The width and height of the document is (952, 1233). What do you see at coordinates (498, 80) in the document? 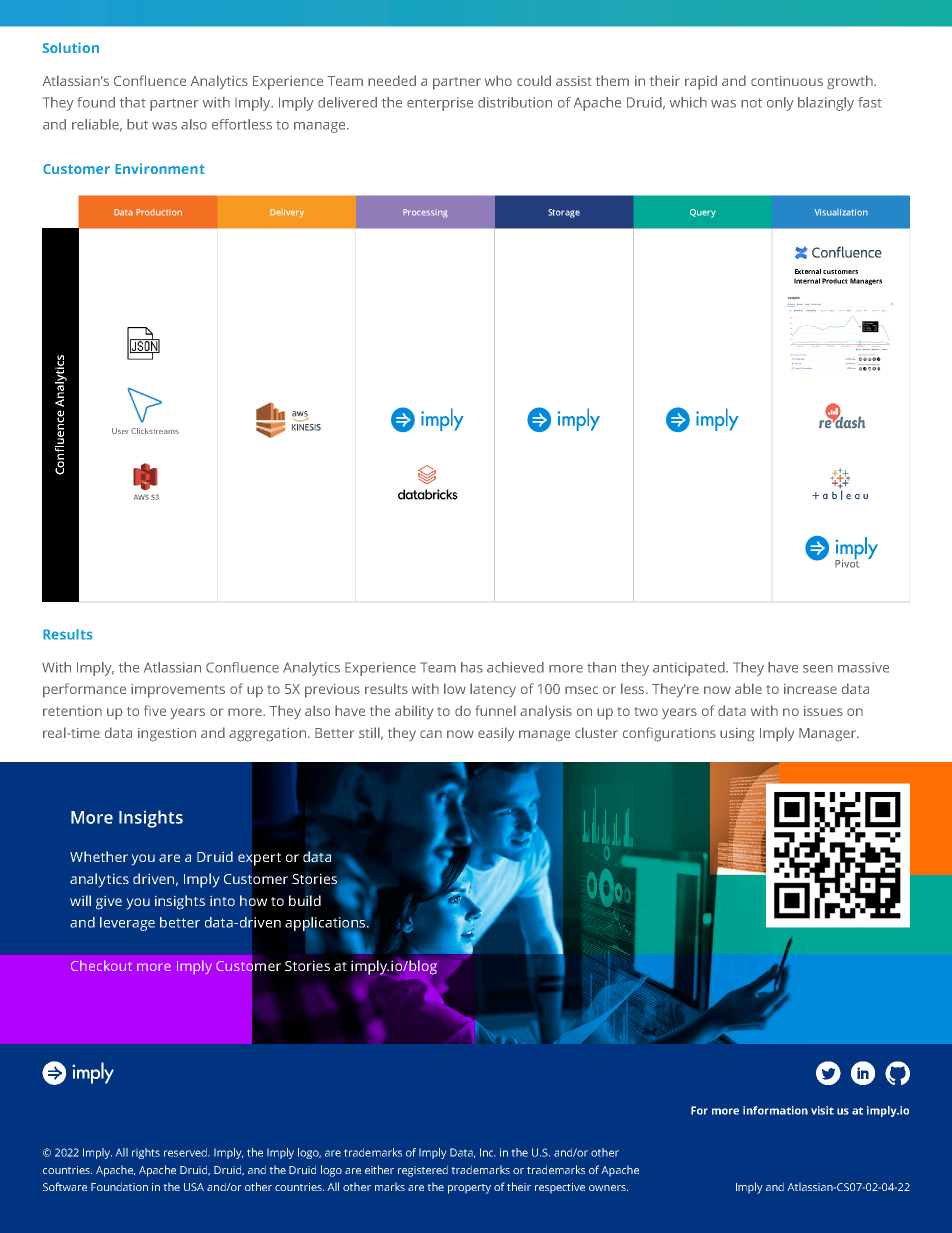
I see `who` at bounding box center [498, 80].
